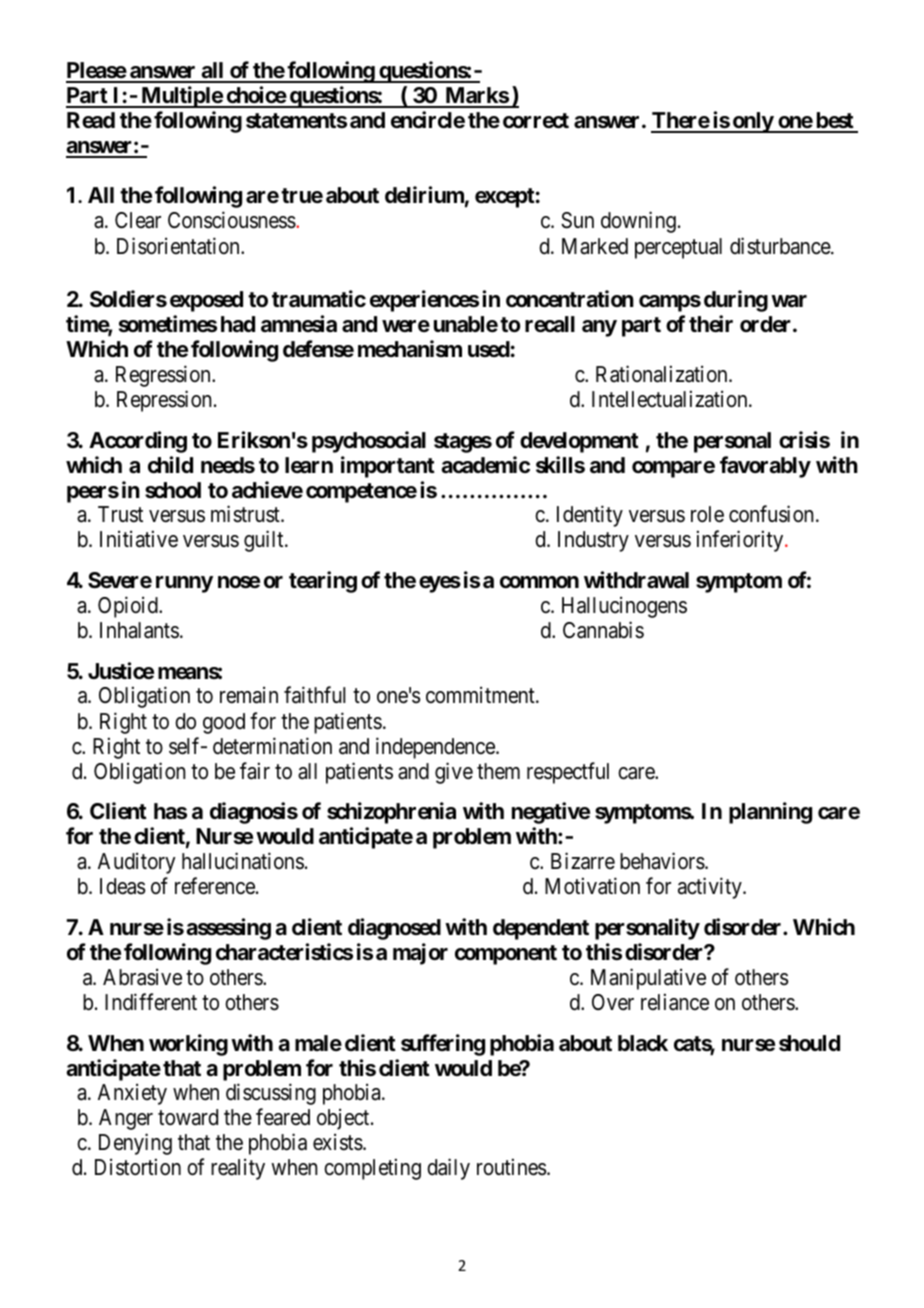 Image resolution: width=924 pixels, height=1308 pixels. Describe the element at coordinates (188, 1117) in the screenshot. I see `toward` at that location.
